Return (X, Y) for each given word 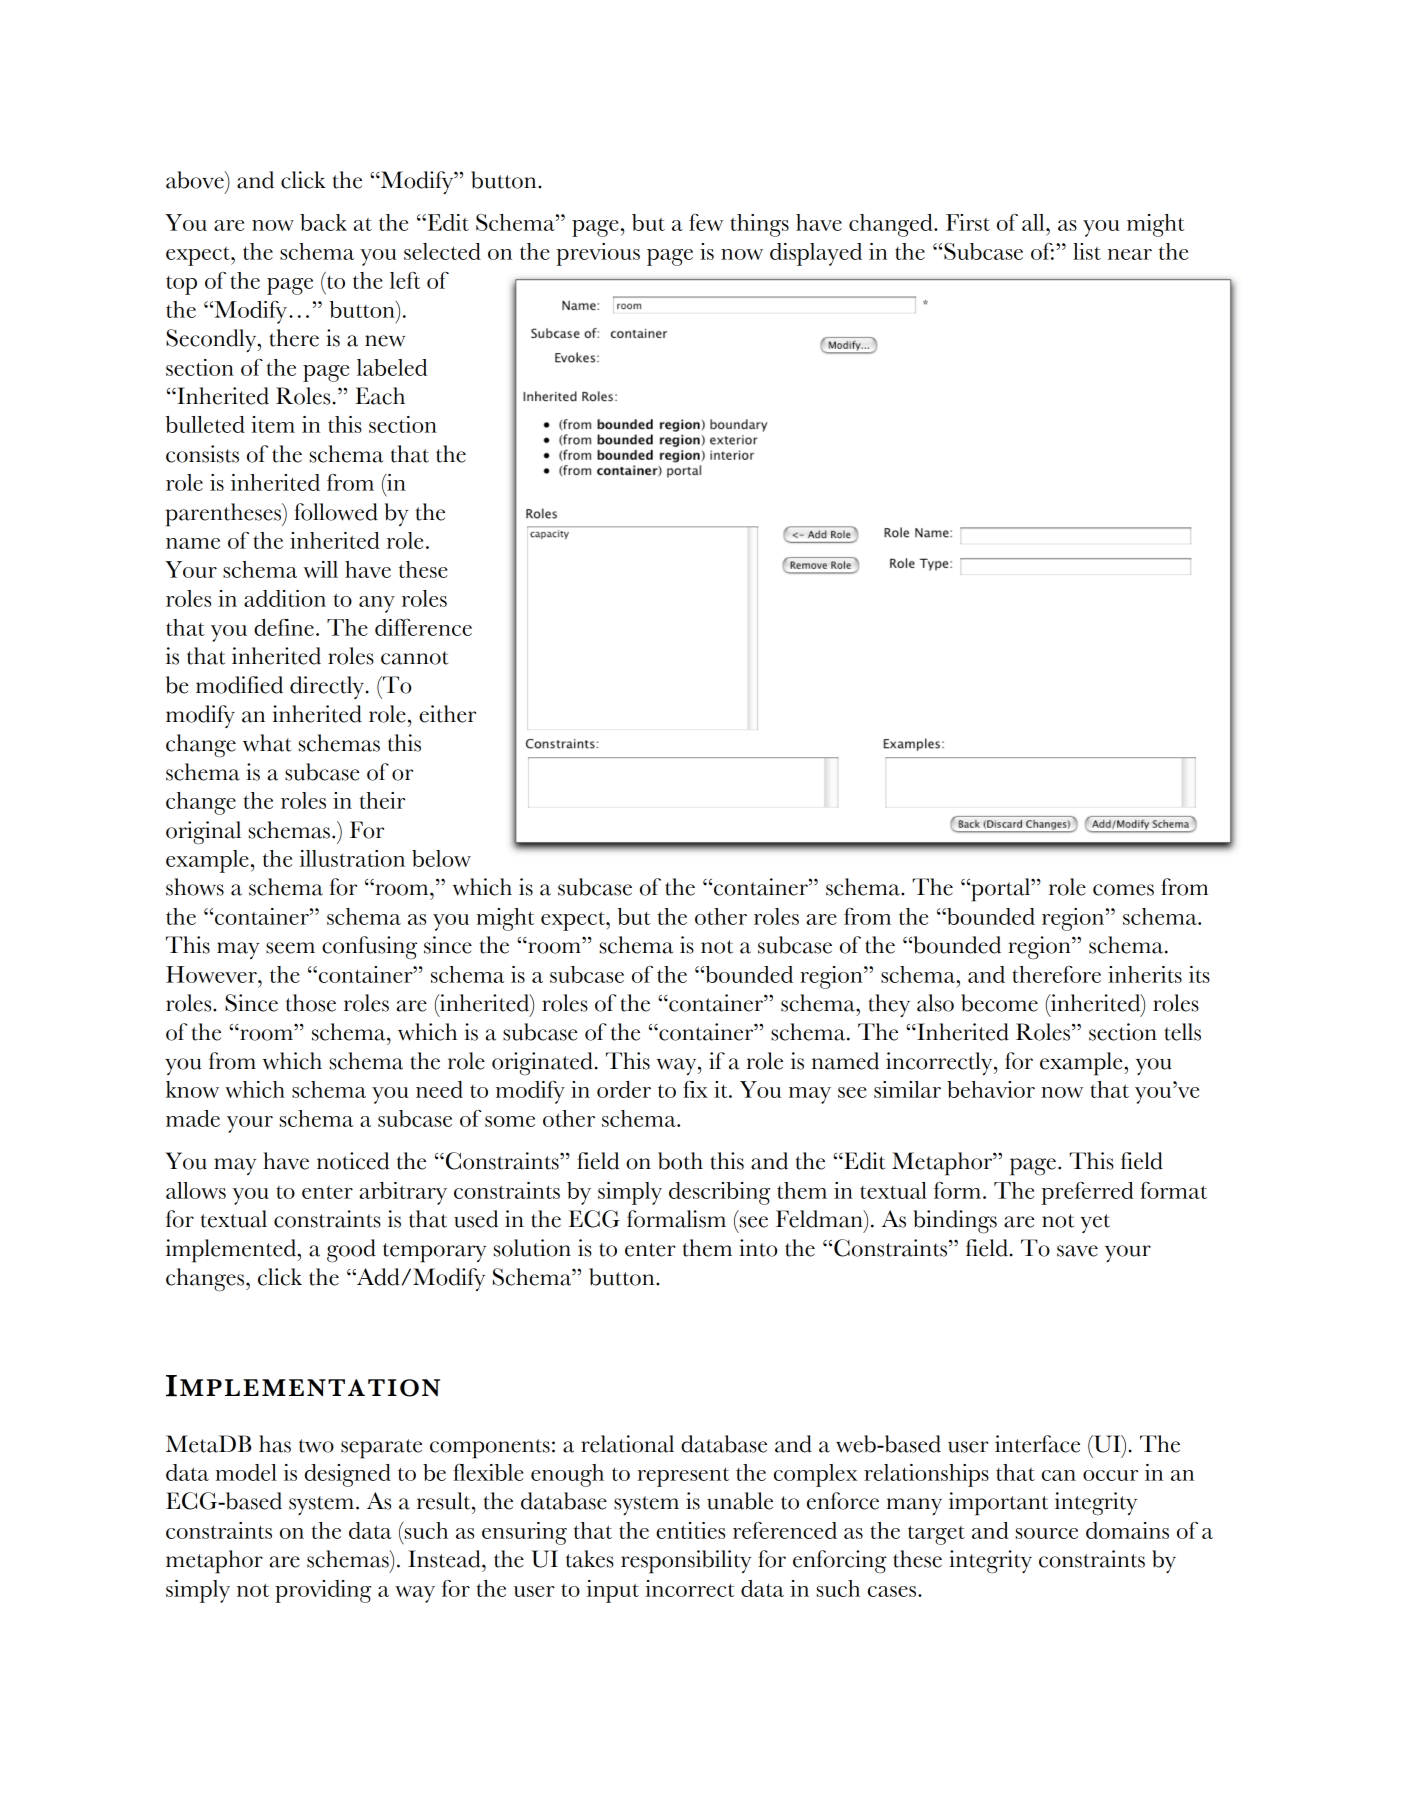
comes (1123, 890)
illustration (352, 858)
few (706, 222)
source (1047, 1533)
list (1087, 251)
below (441, 858)
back (323, 222)
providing (323, 1591)
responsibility (686, 1562)
